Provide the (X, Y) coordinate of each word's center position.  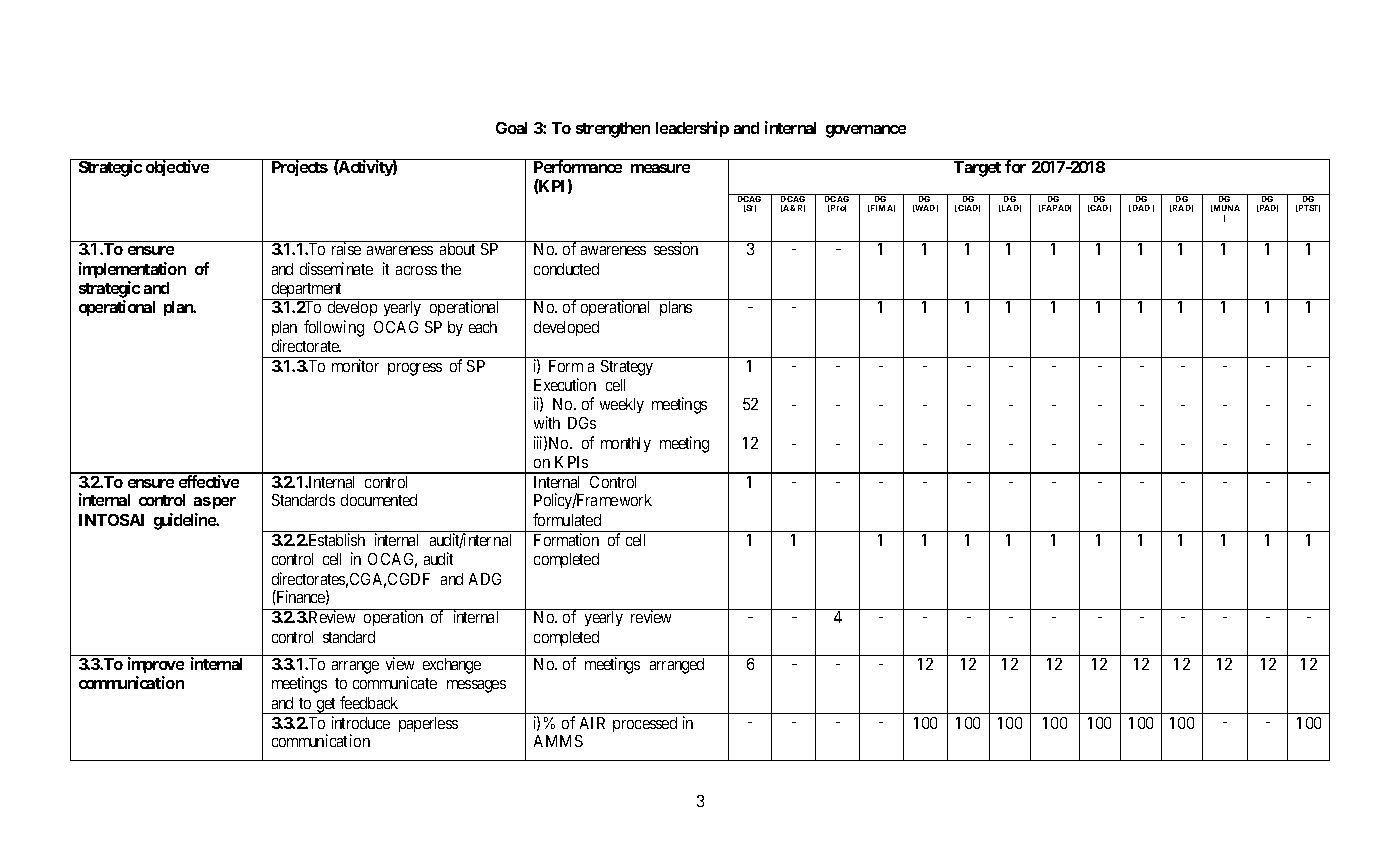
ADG (485, 579)
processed (645, 724)
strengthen (613, 130)
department (307, 291)
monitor (355, 365)
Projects (298, 167)
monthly (626, 444)
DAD (1140, 208)
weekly (622, 405)
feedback (369, 702)
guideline (185, 521)
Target (978, 168)
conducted (566, 269)
